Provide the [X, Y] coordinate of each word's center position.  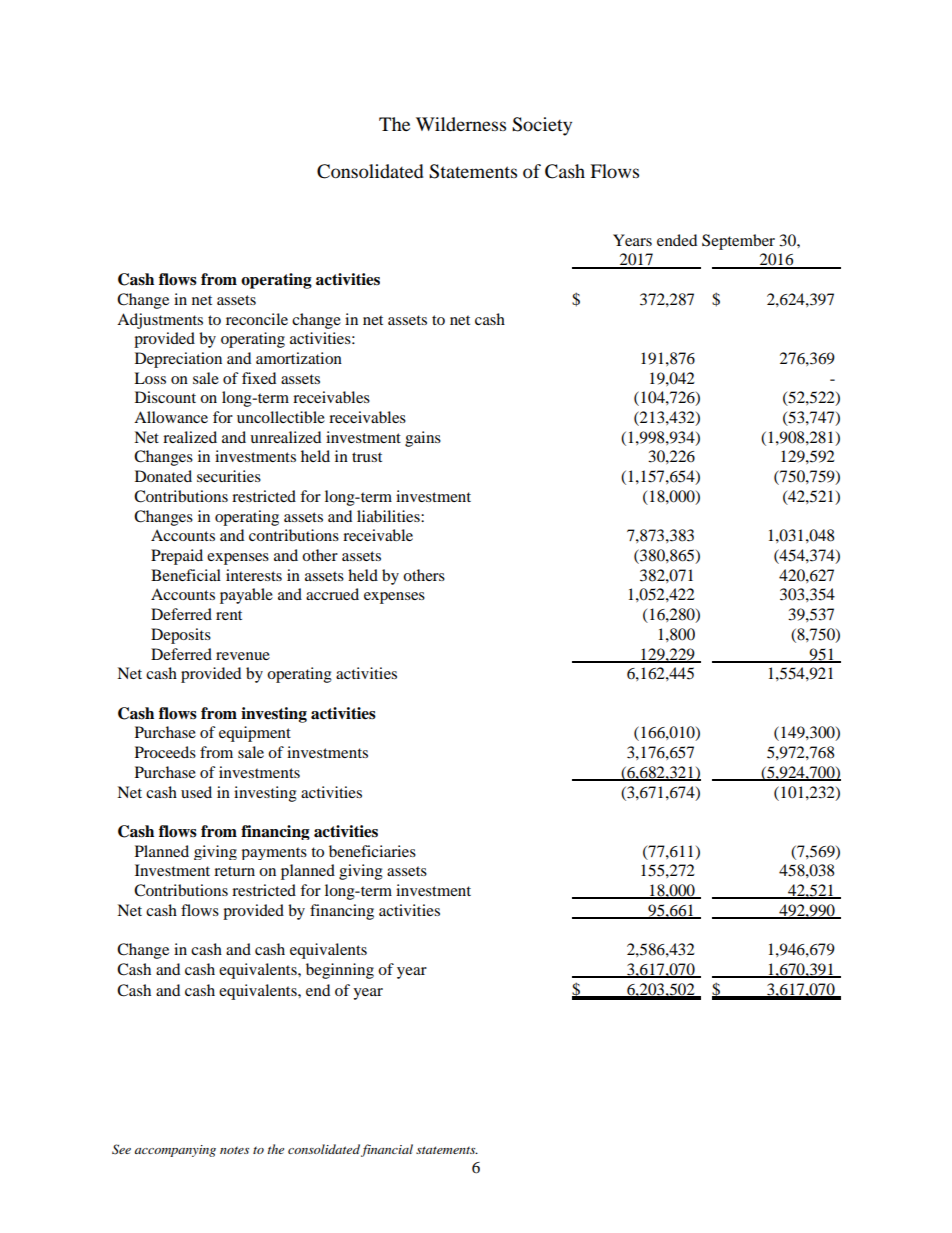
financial [387, 1150]
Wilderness [461, 124]
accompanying [175, 1151]
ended [677, 240]
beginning [340, 971]
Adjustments [160, 321]
